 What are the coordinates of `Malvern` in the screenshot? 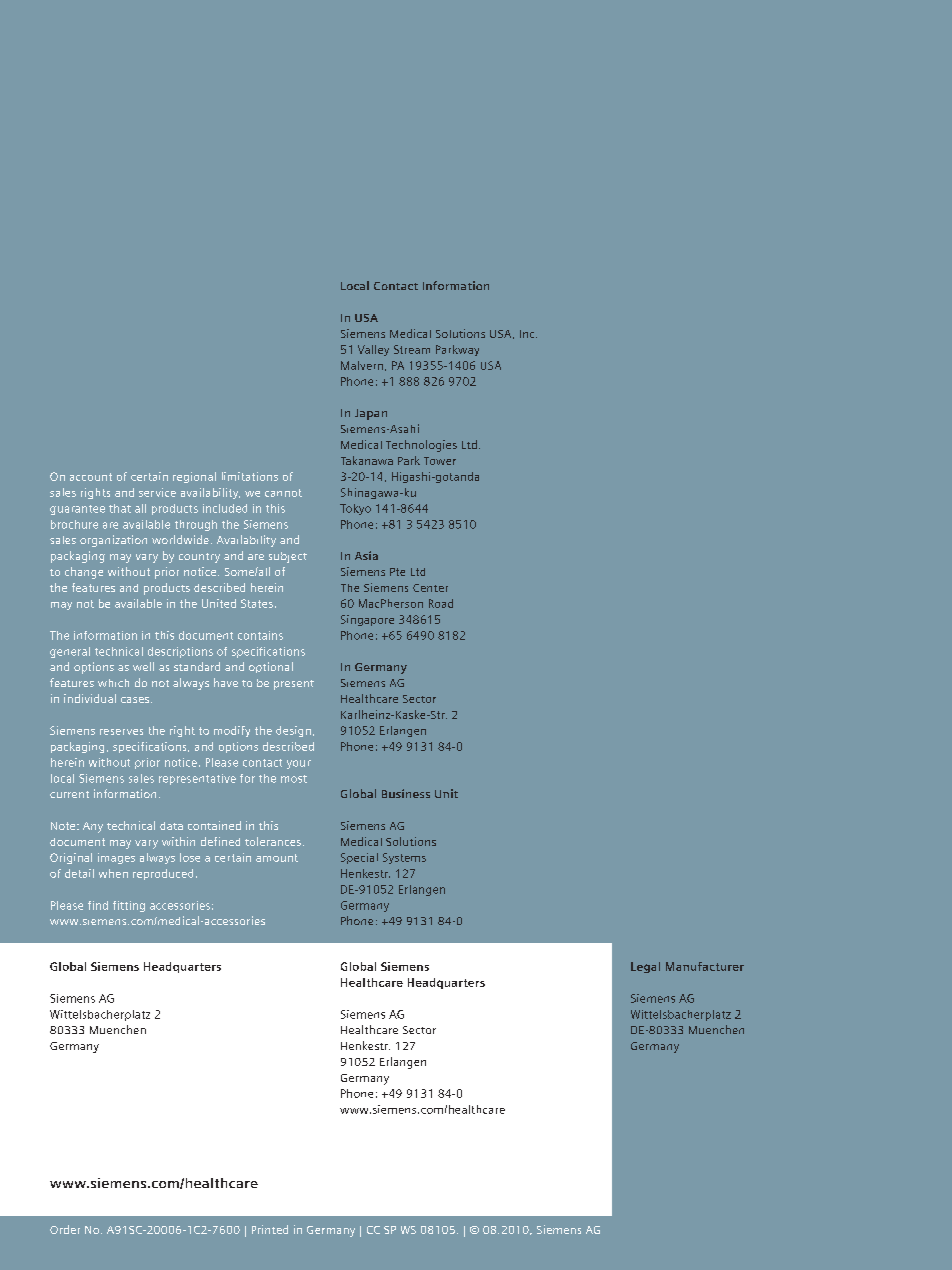 It's located at (363, 366).
